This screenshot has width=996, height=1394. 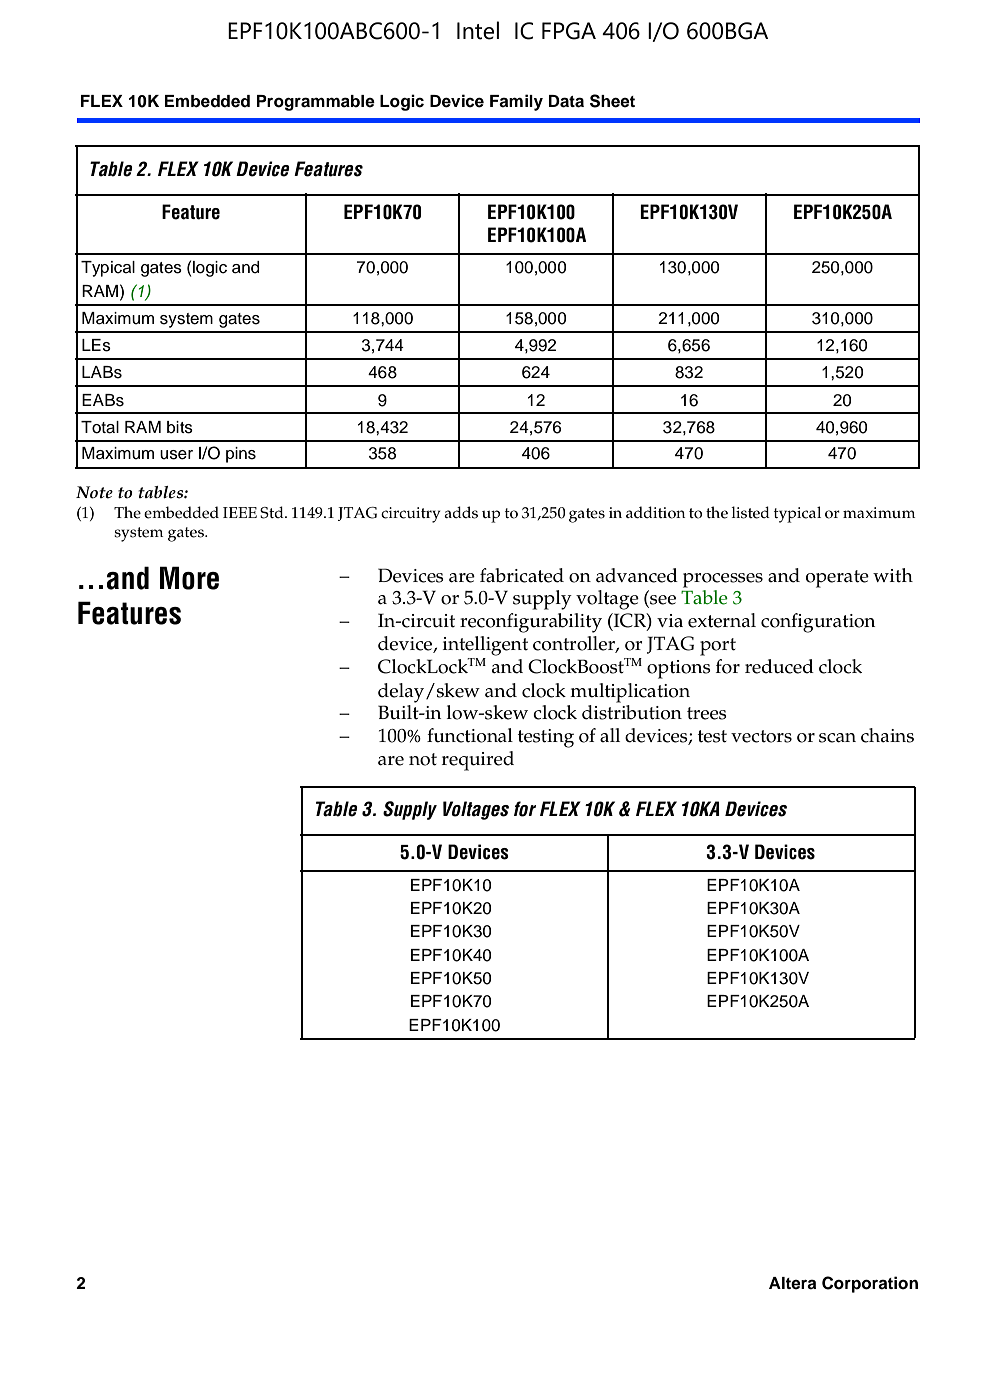 What do you see at coordinates (750, 512) in the screenshot?
I see `listed` at bounding box center [750, 512].
